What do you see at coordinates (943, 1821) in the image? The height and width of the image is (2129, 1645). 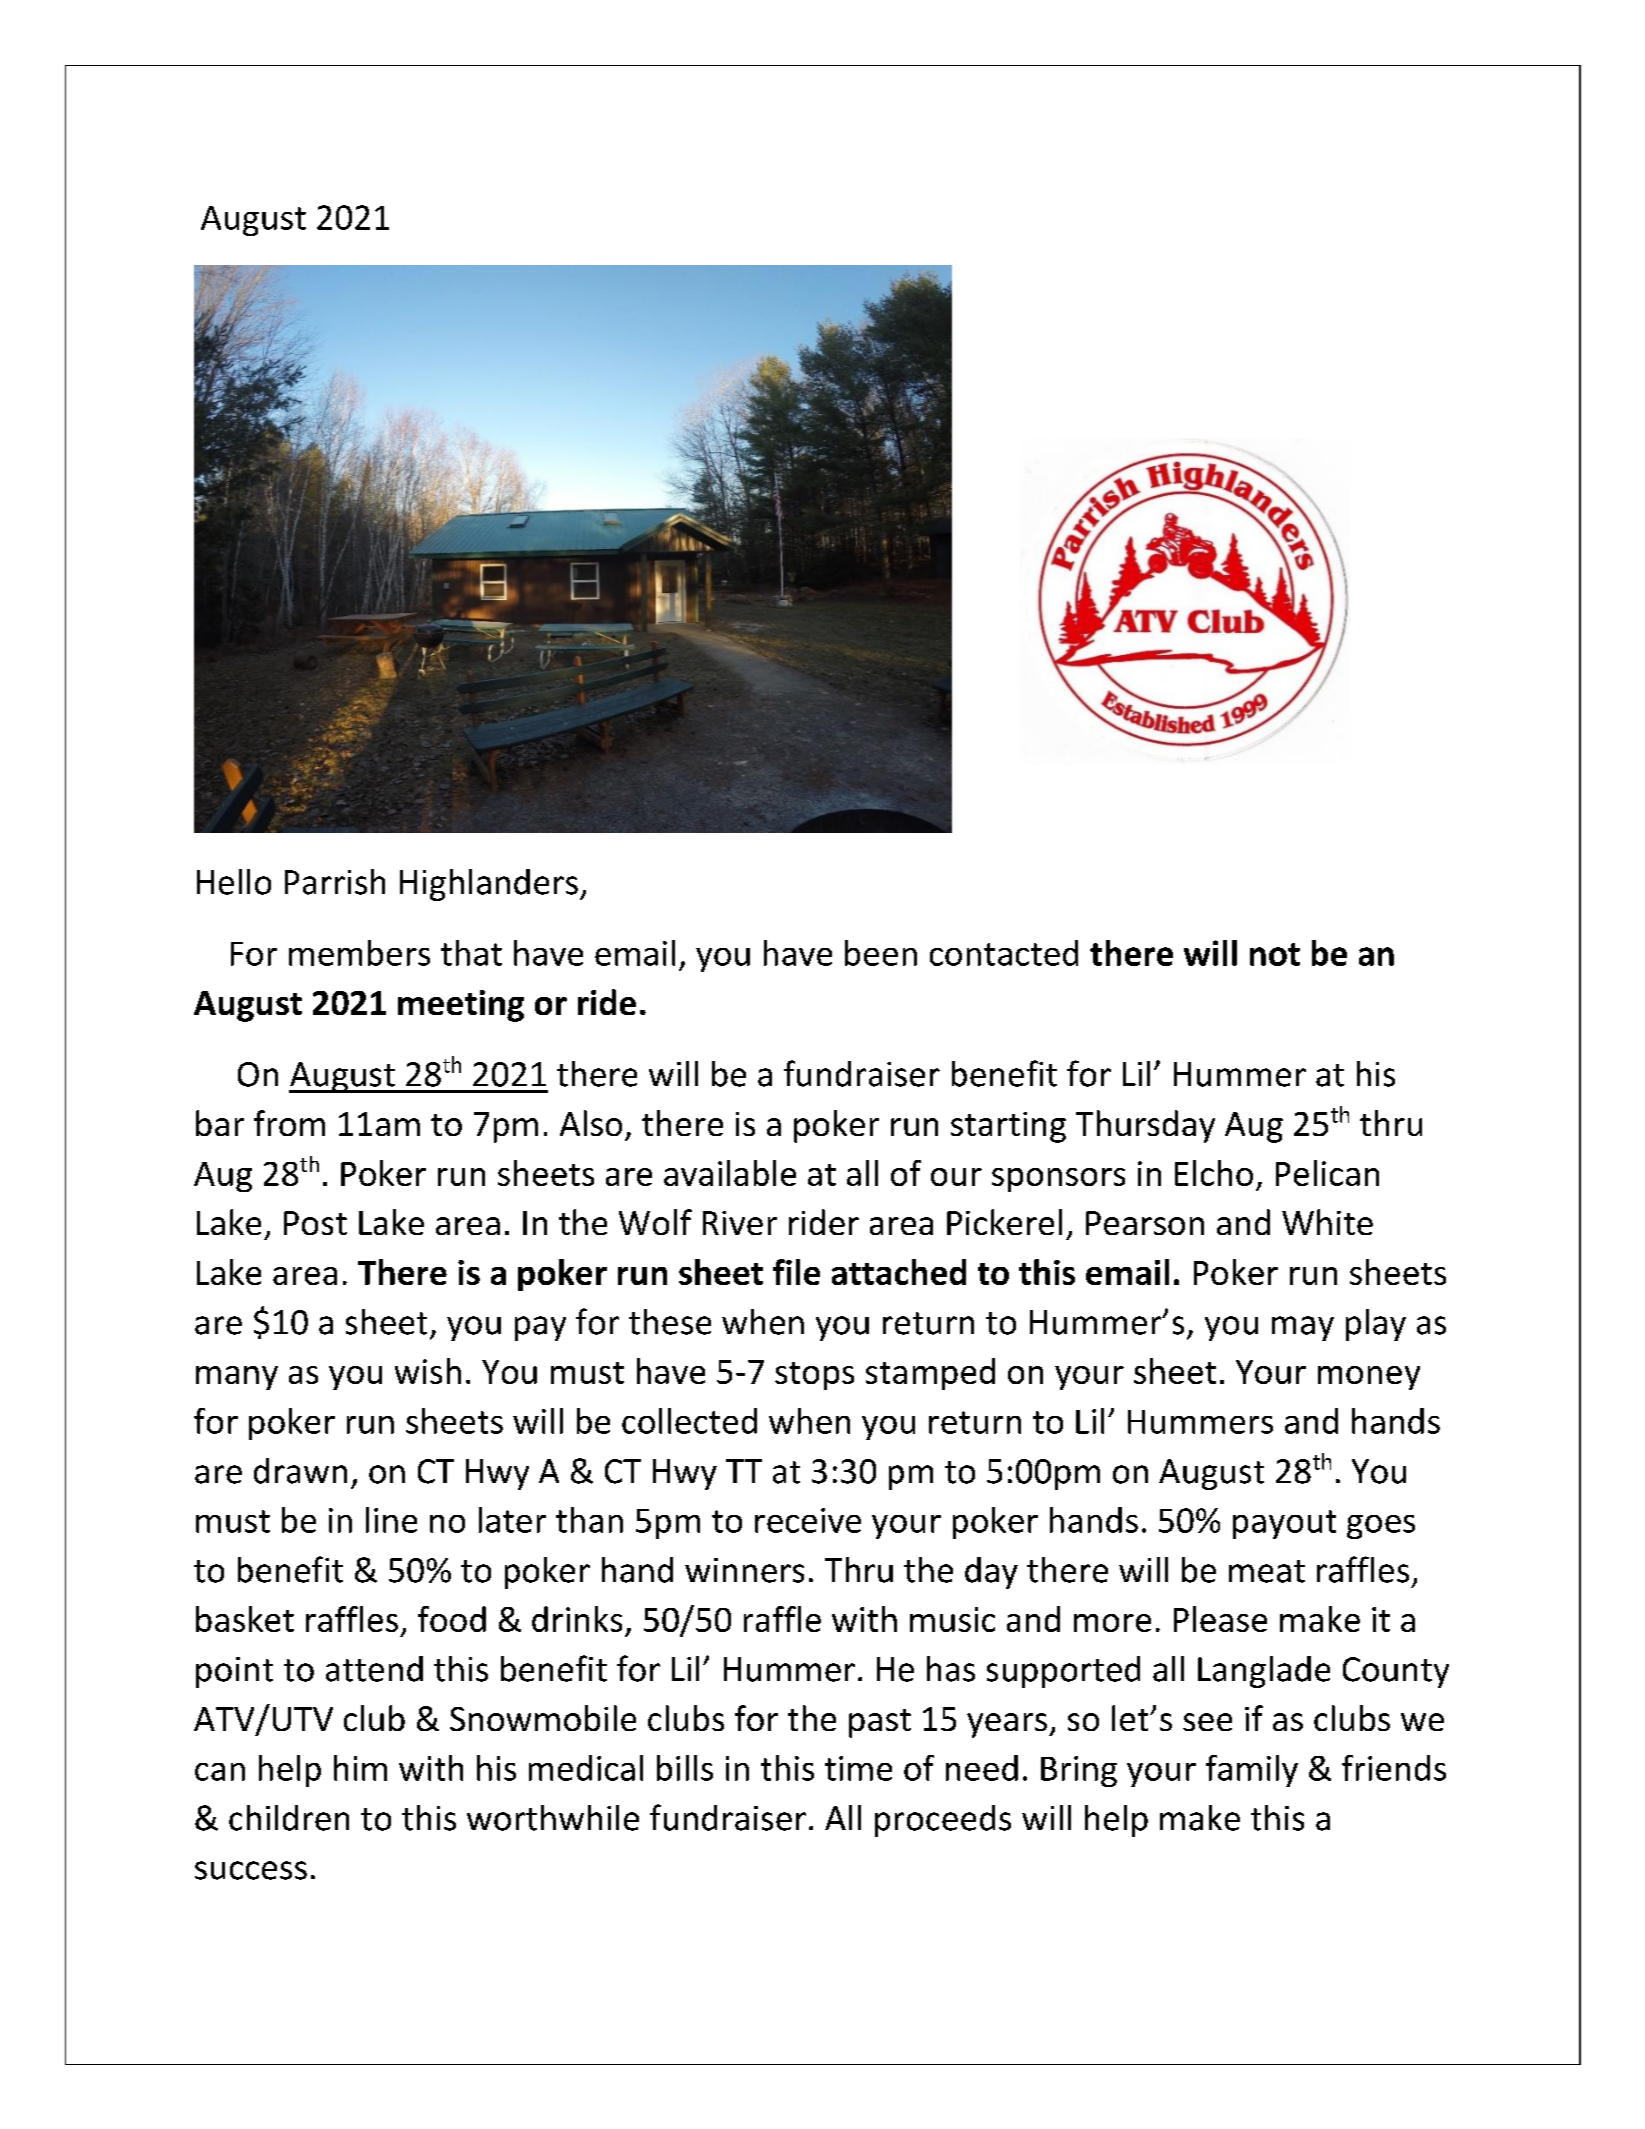 I see `proceeds` at bounding box center [943, 1821].
